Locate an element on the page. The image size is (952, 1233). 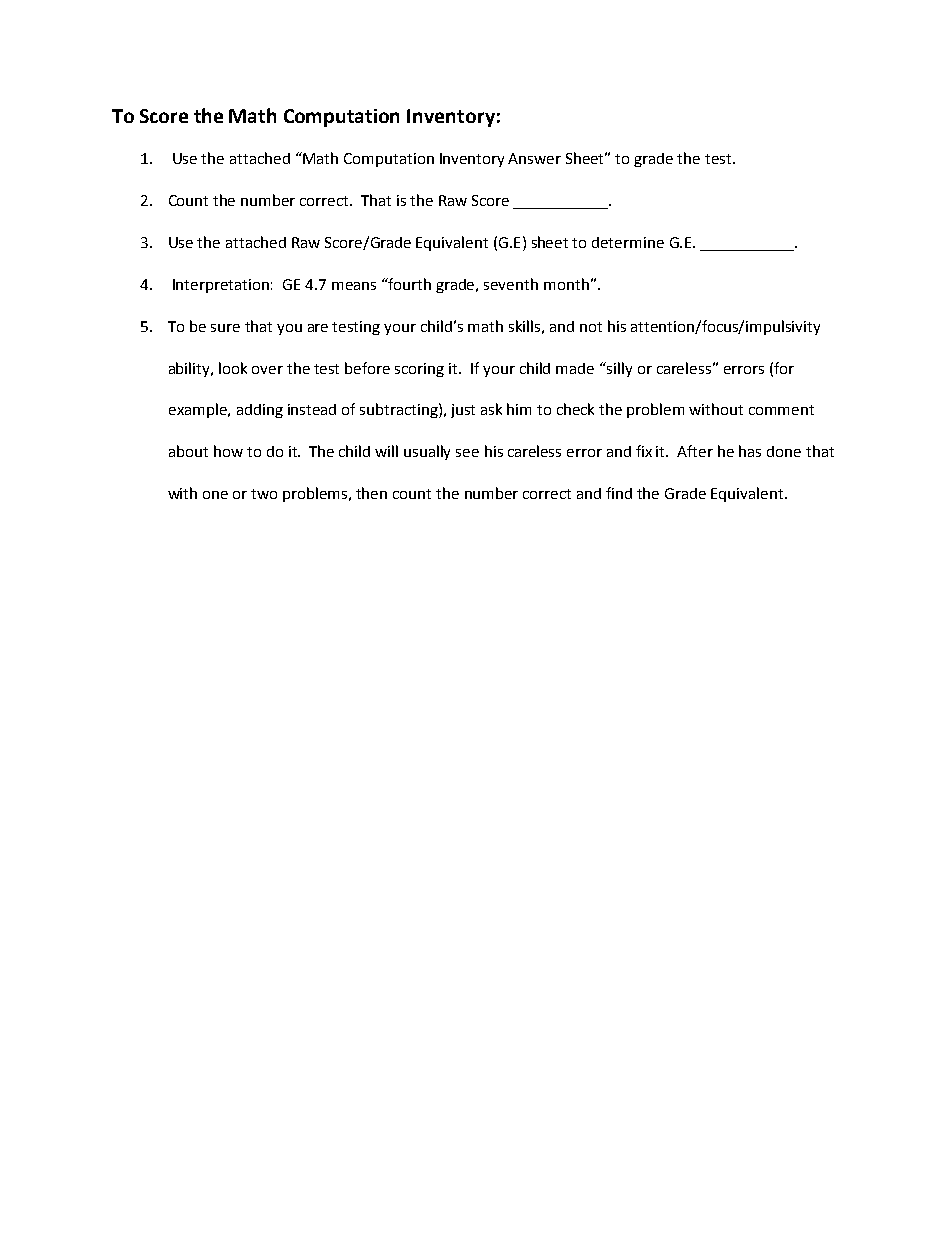
sure is located at coordinates (225, 328).
